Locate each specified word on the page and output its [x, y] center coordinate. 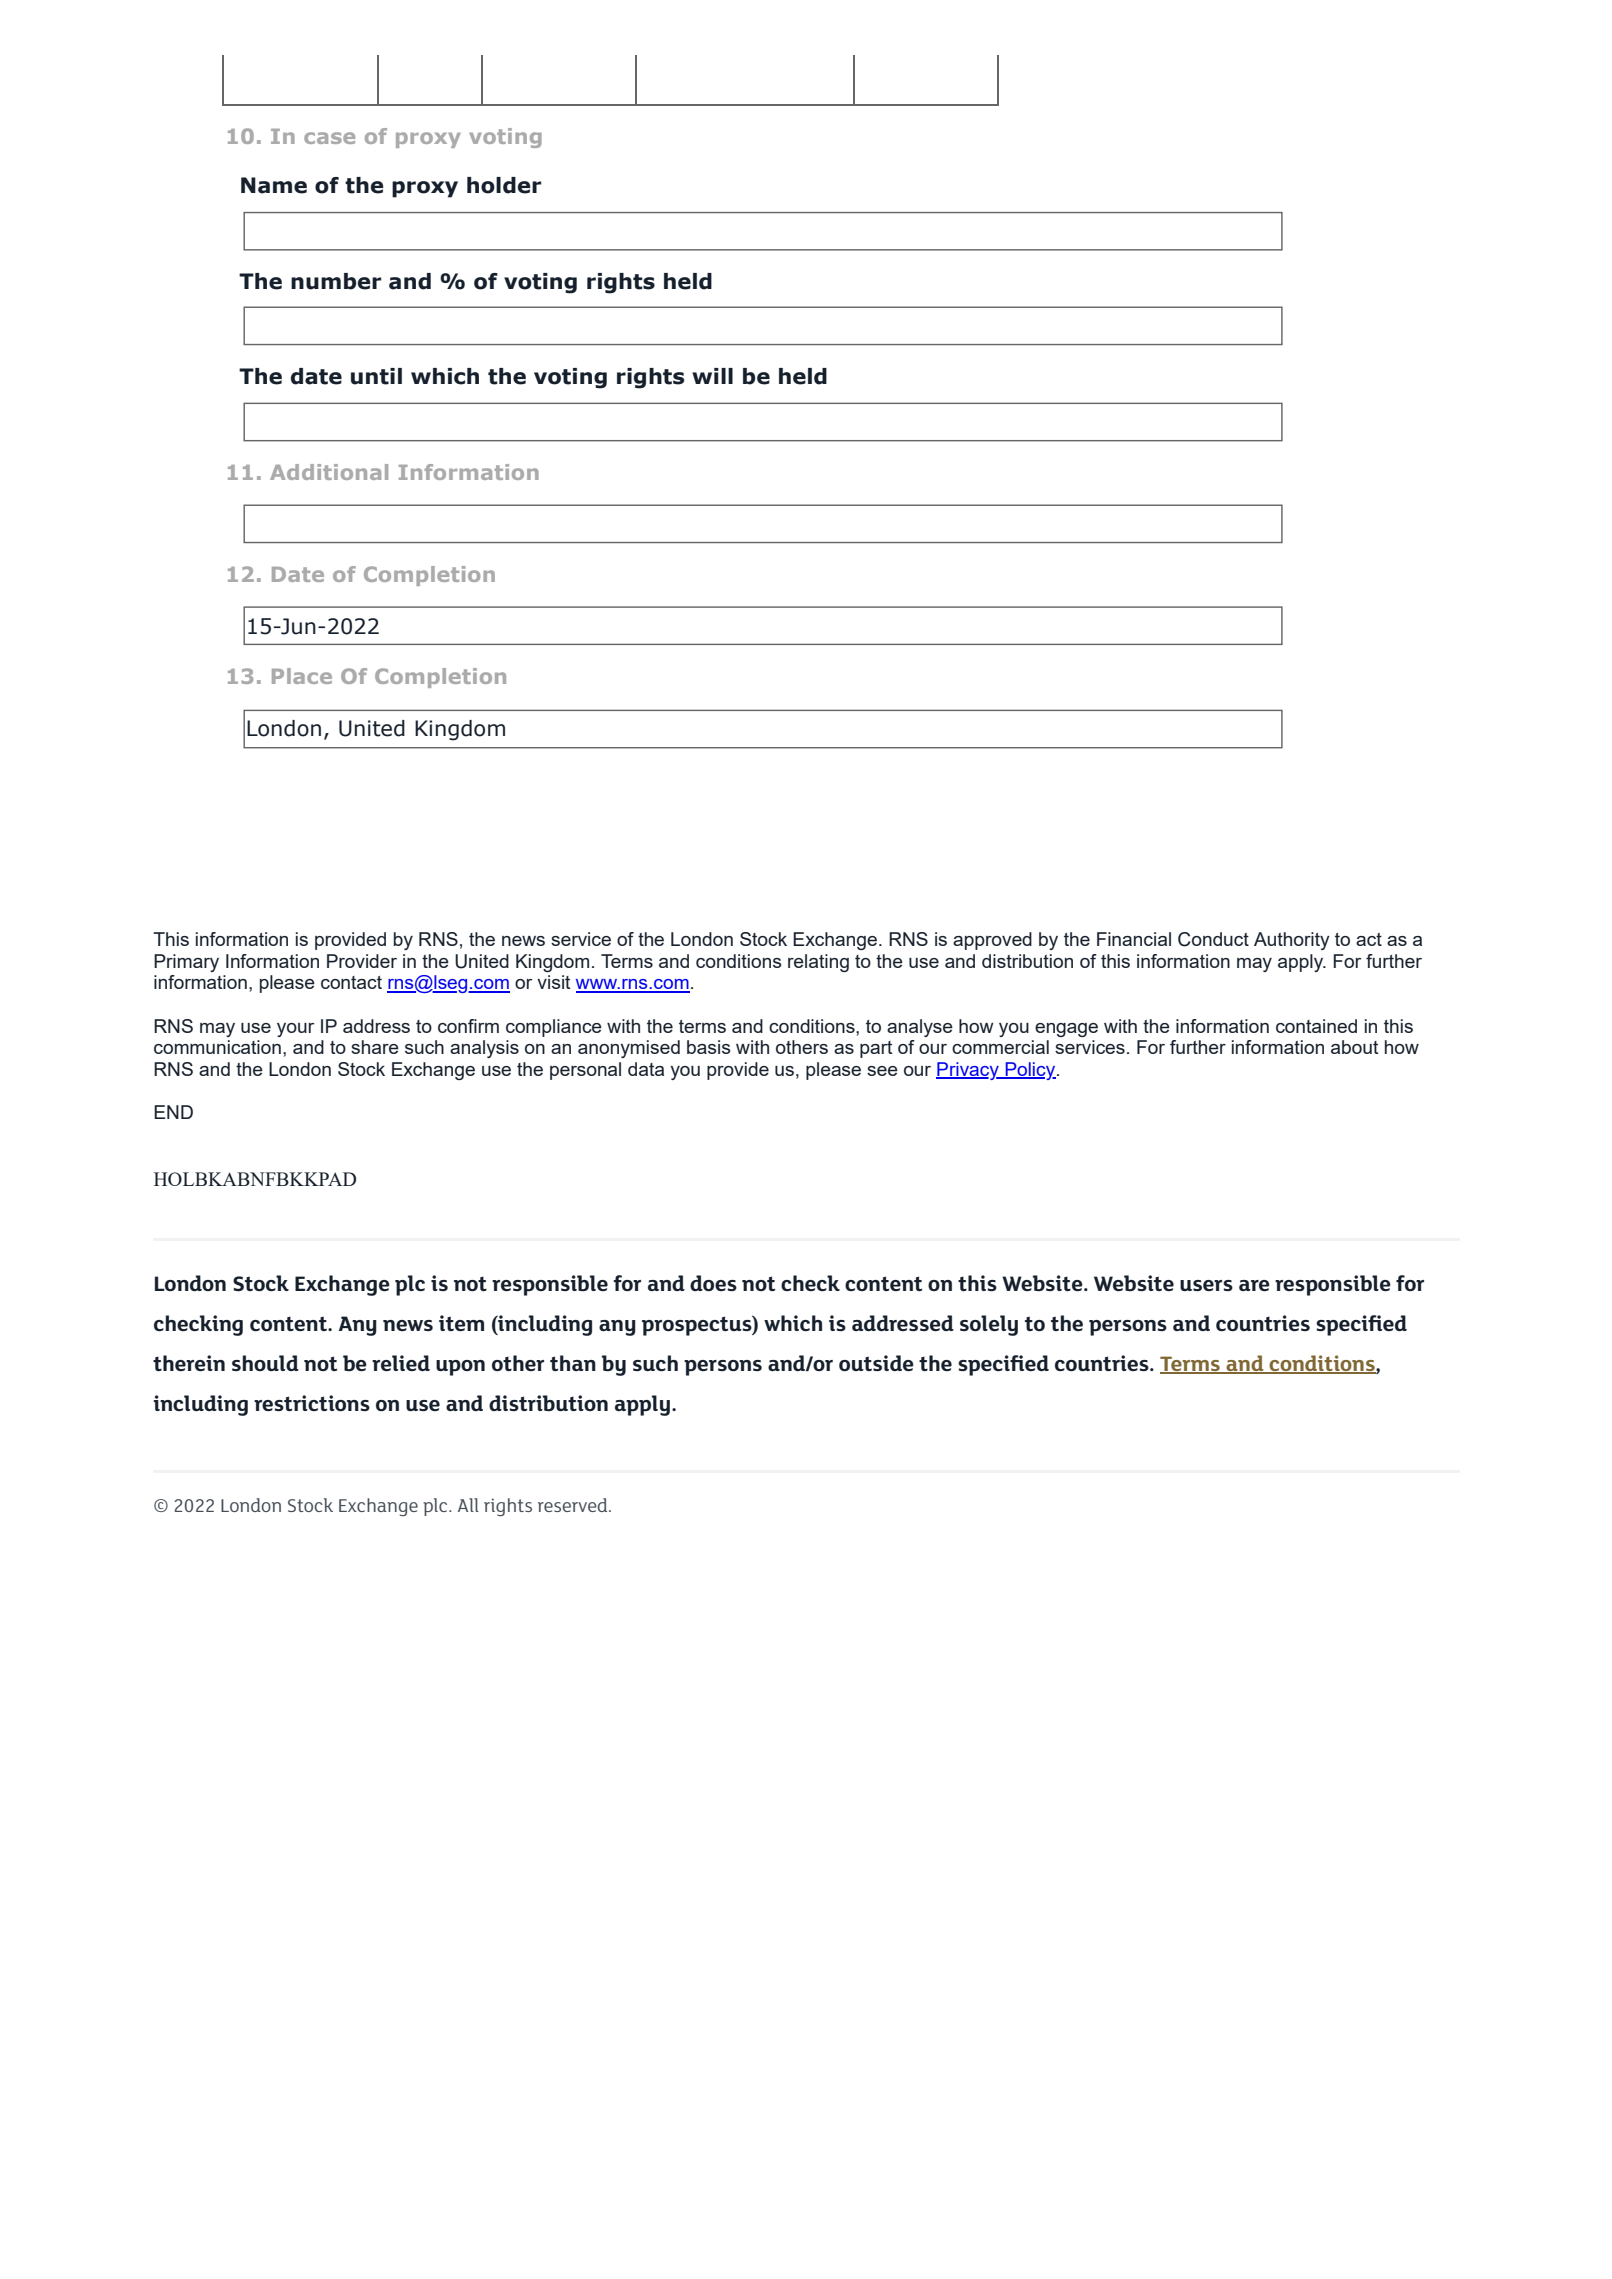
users [1206, 1285]
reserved [574, 1505]
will [712, 376]
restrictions [312, 1403]
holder [504, 185]
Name [274, 185]
